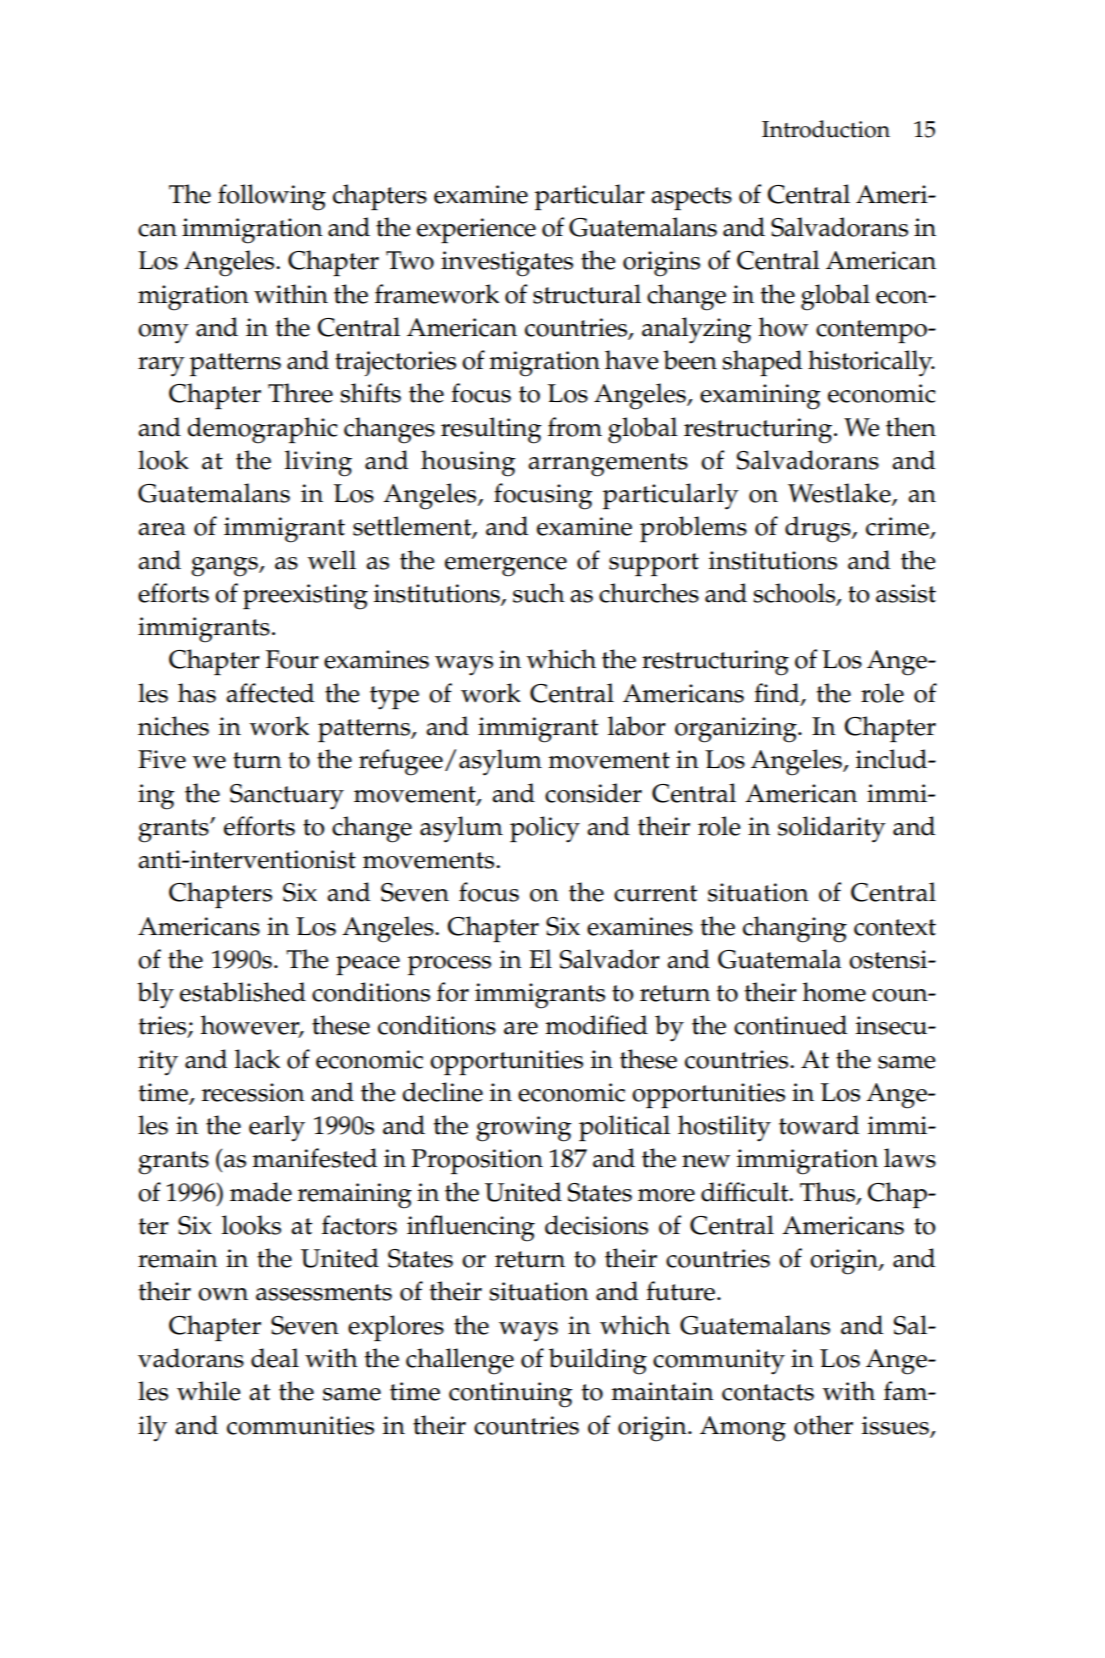 The height and width of the image is (1658, 1105). I want to click on gangs, so click(225, 567).
